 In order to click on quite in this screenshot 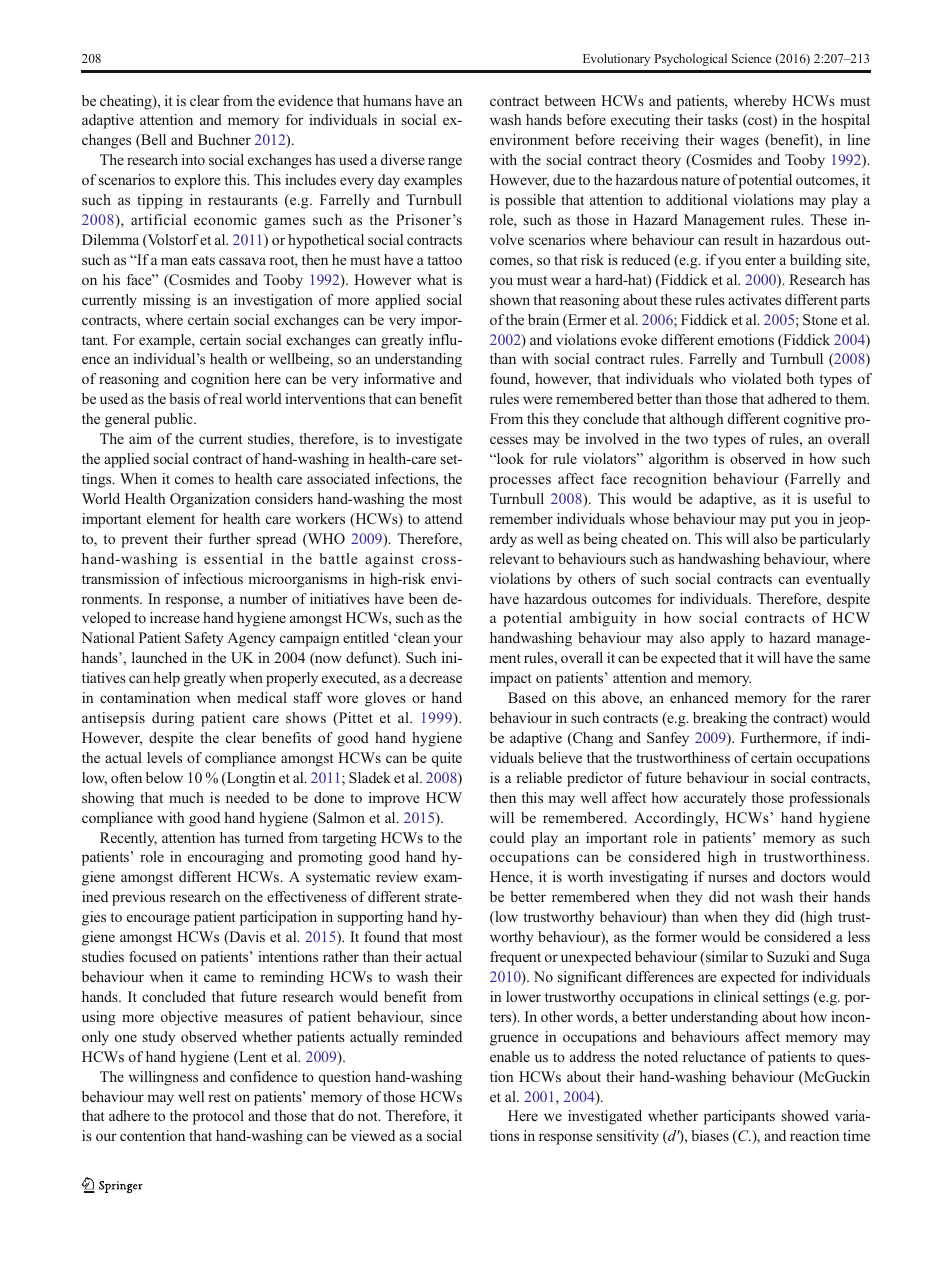, I will do `click(447, 759)`.
